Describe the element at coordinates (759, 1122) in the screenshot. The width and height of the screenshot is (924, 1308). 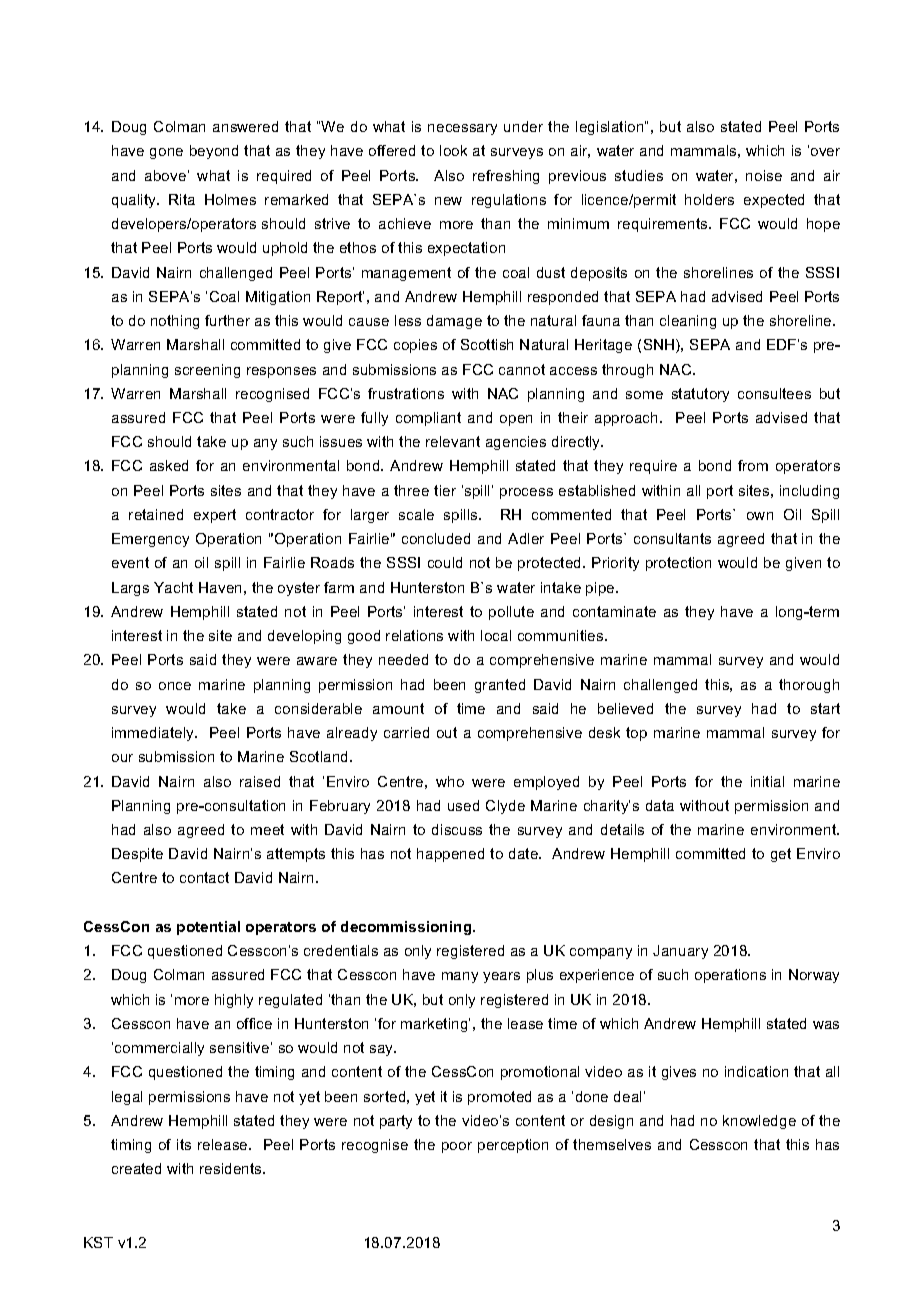
I see `knowledge` at that location.
